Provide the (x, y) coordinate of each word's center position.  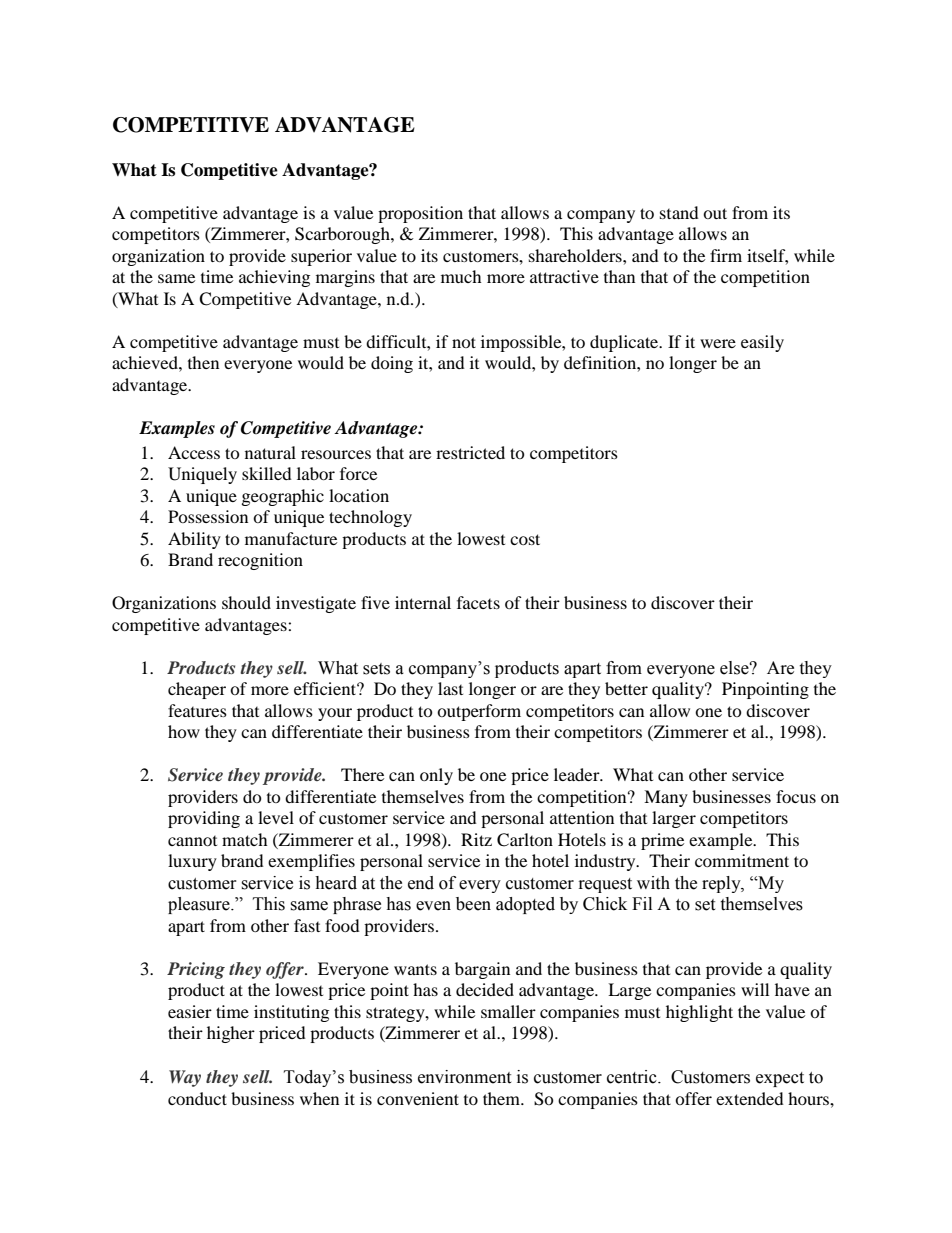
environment (464, 1077)
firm (726, 255)
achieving (274, 278)
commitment (742, 860)
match (245, 839)
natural (270, 452)
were (718, 343)
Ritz (476, 839)
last (450, 688)
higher (231, 1034)
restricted (470, 452)
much (461, 276)
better (626, 688)
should (246, 602)
